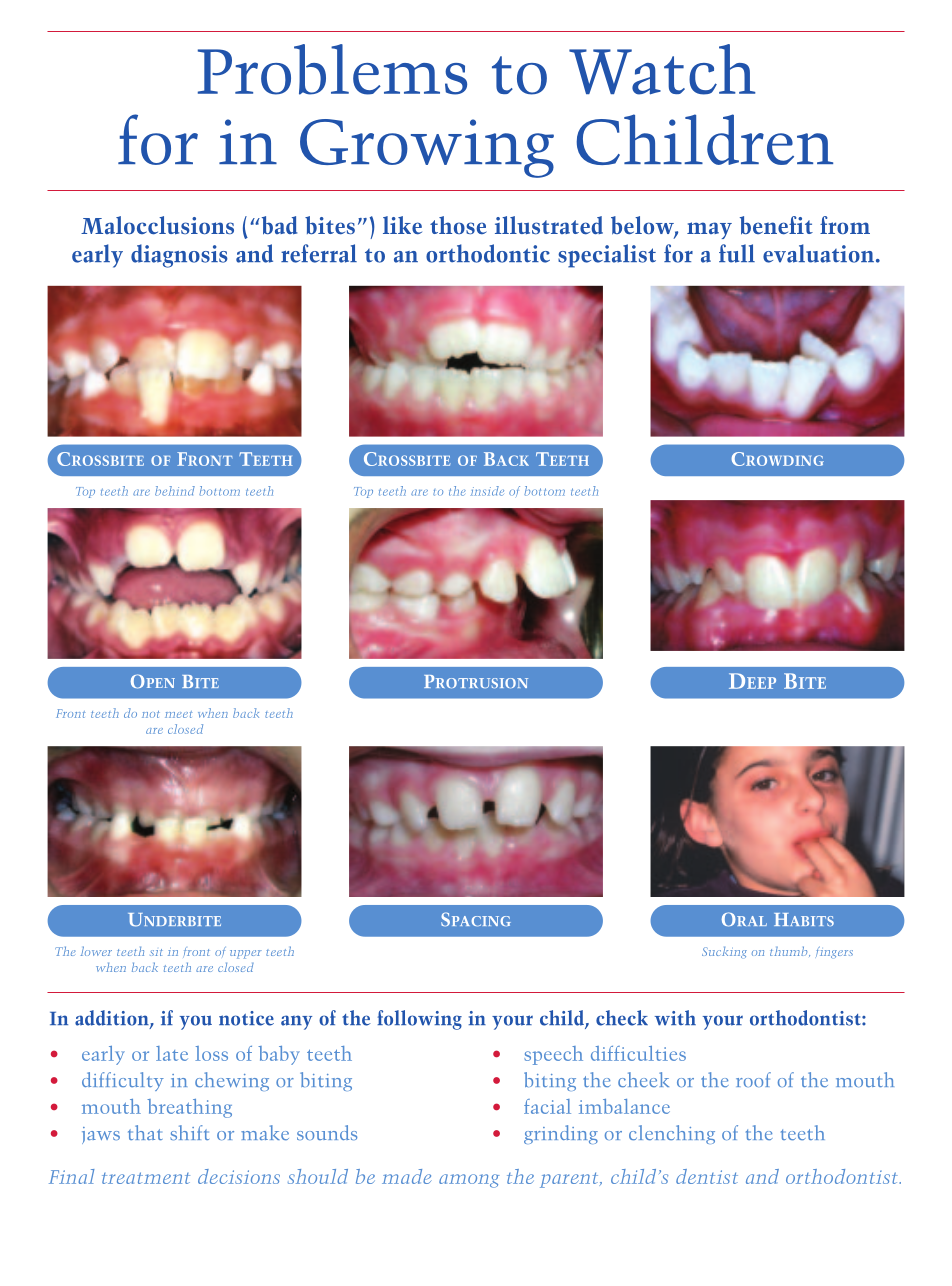 Image resolution: width=952 pixels, height=1286 pixels. I want to click on thumb, so click(790, 951).
